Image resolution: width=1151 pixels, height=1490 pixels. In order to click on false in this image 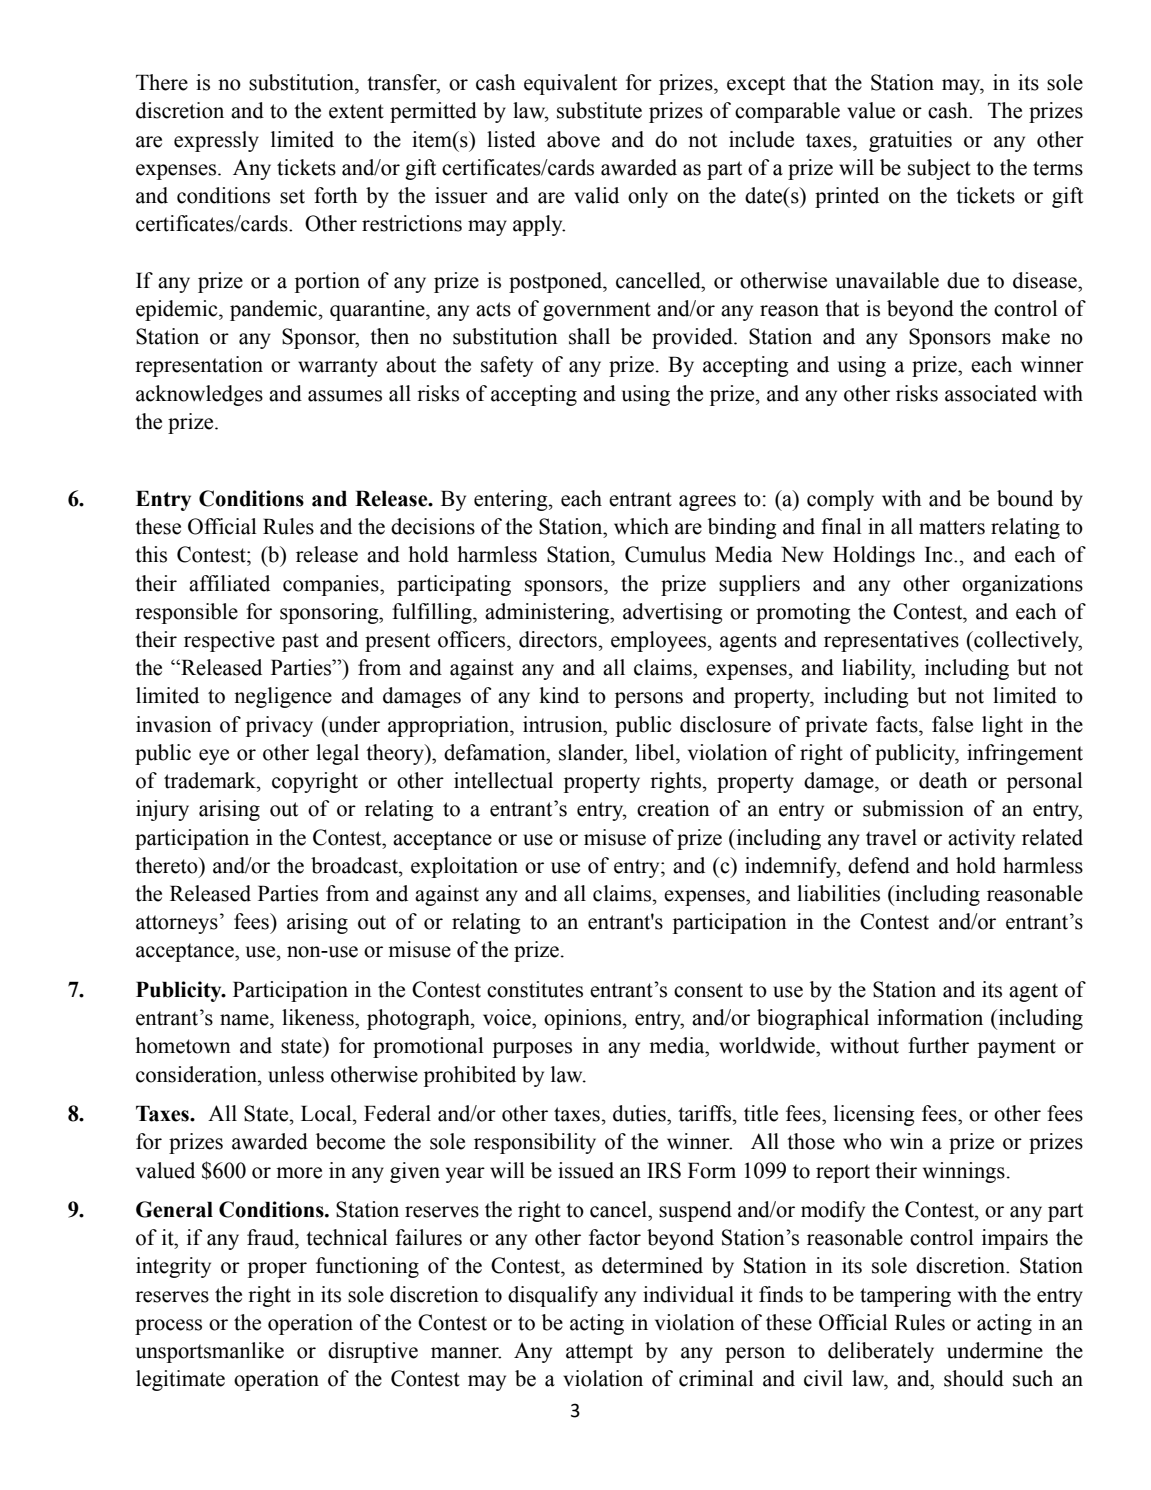, I will do `click(952, 724)`.
